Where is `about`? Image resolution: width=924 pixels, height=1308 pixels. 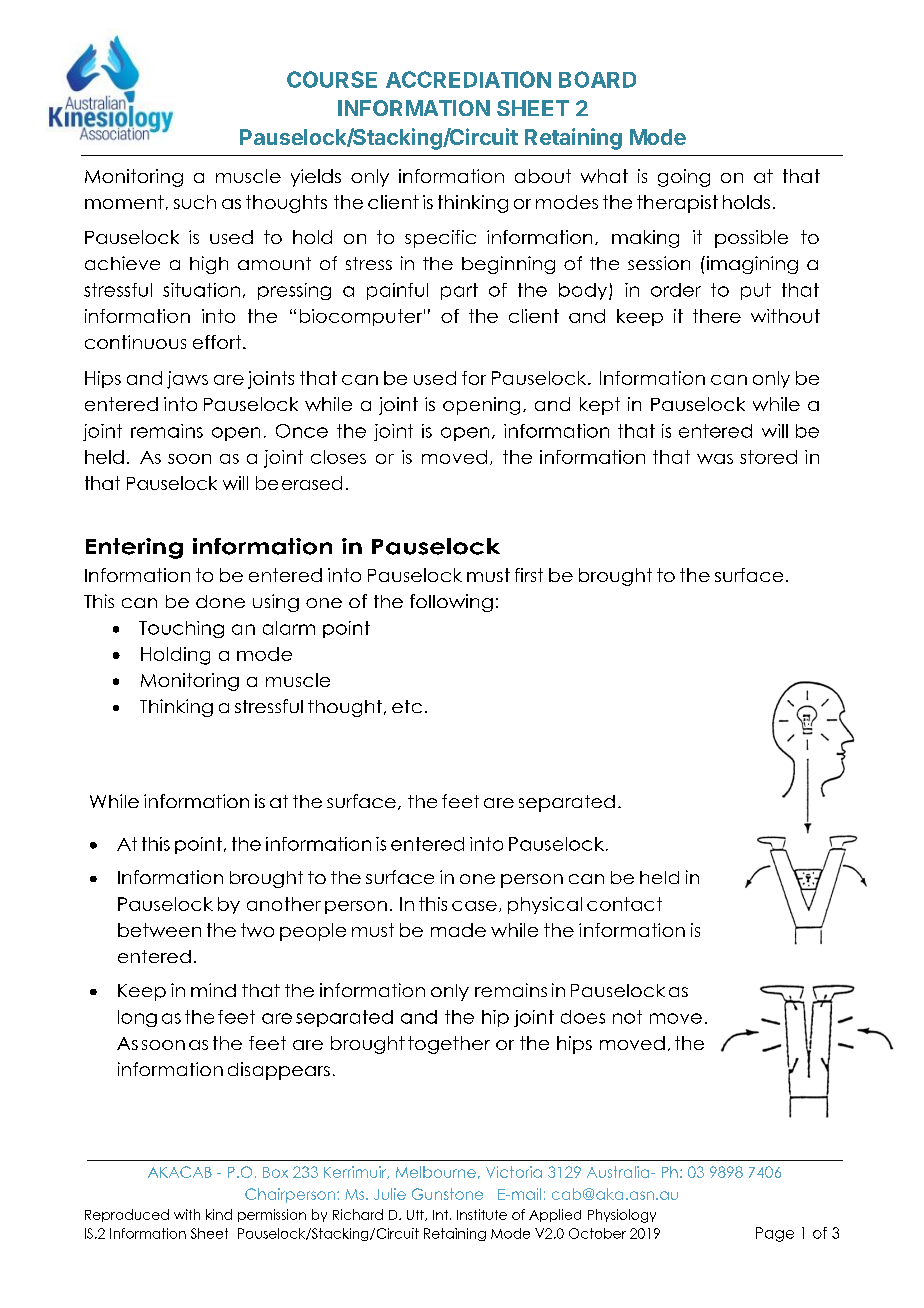 about is located at coordinates (543, 176).
